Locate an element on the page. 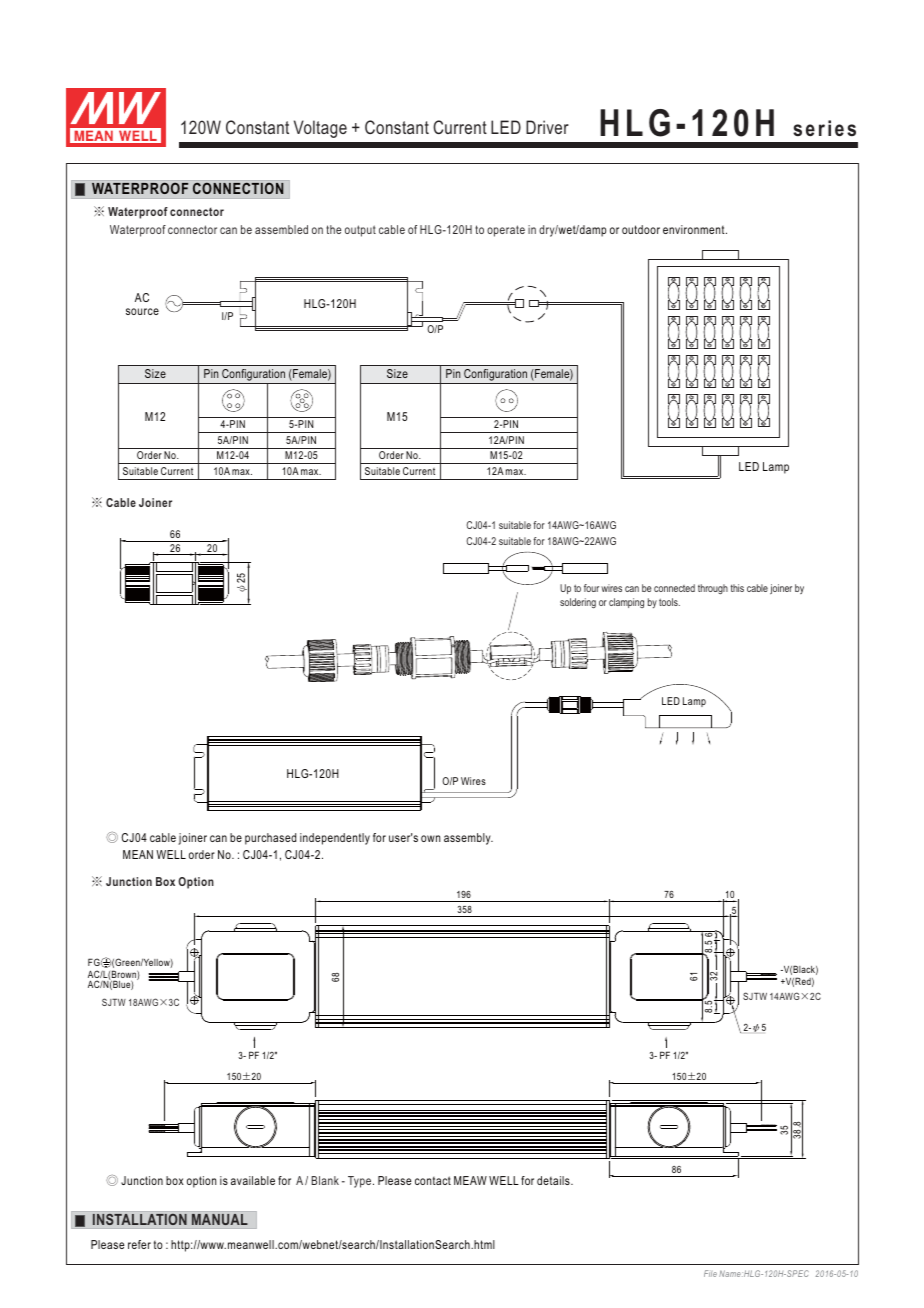  Driver is located at coordinates (547, 127).
